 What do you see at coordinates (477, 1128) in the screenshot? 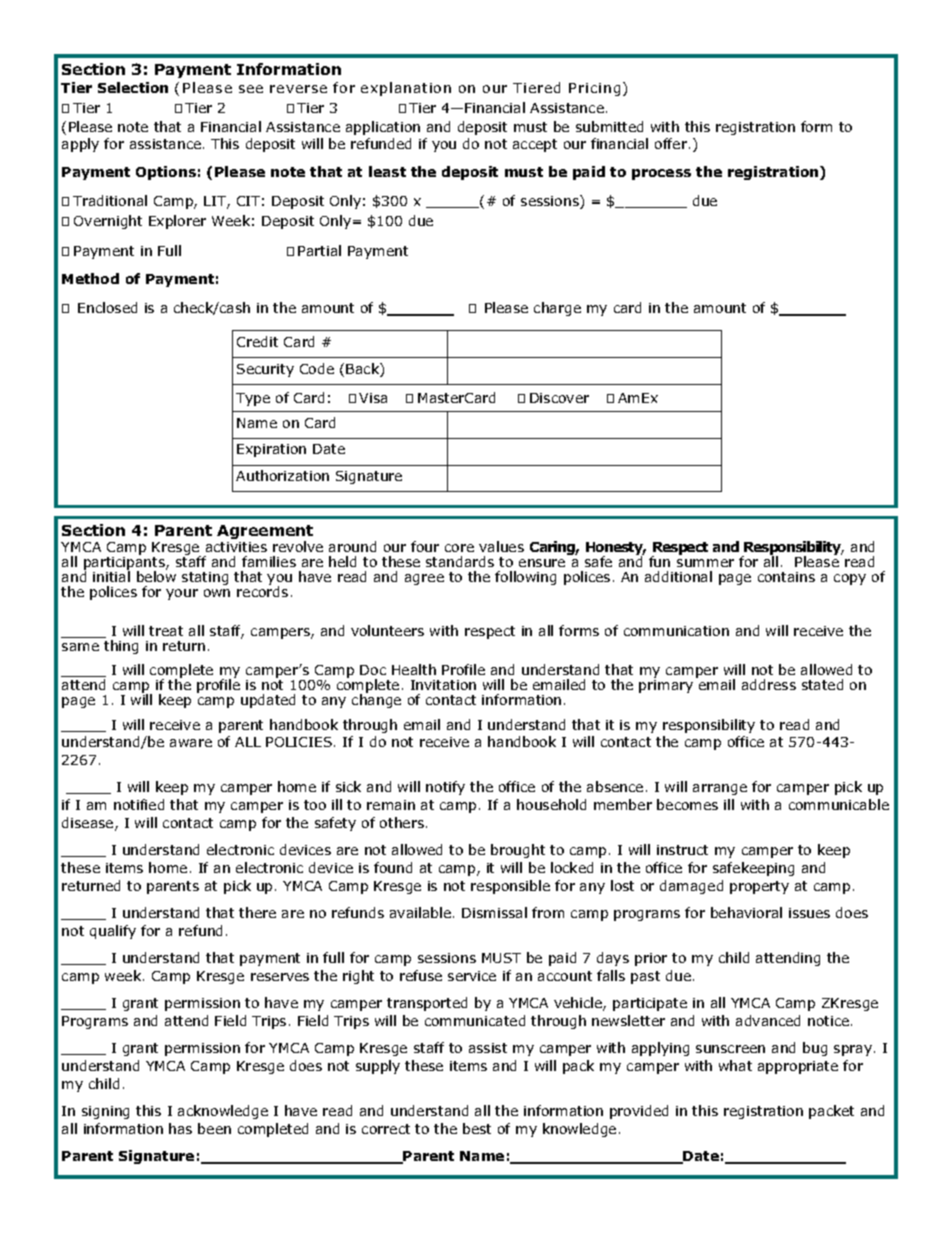
I see `best` at bounding box center [477, 1128].
